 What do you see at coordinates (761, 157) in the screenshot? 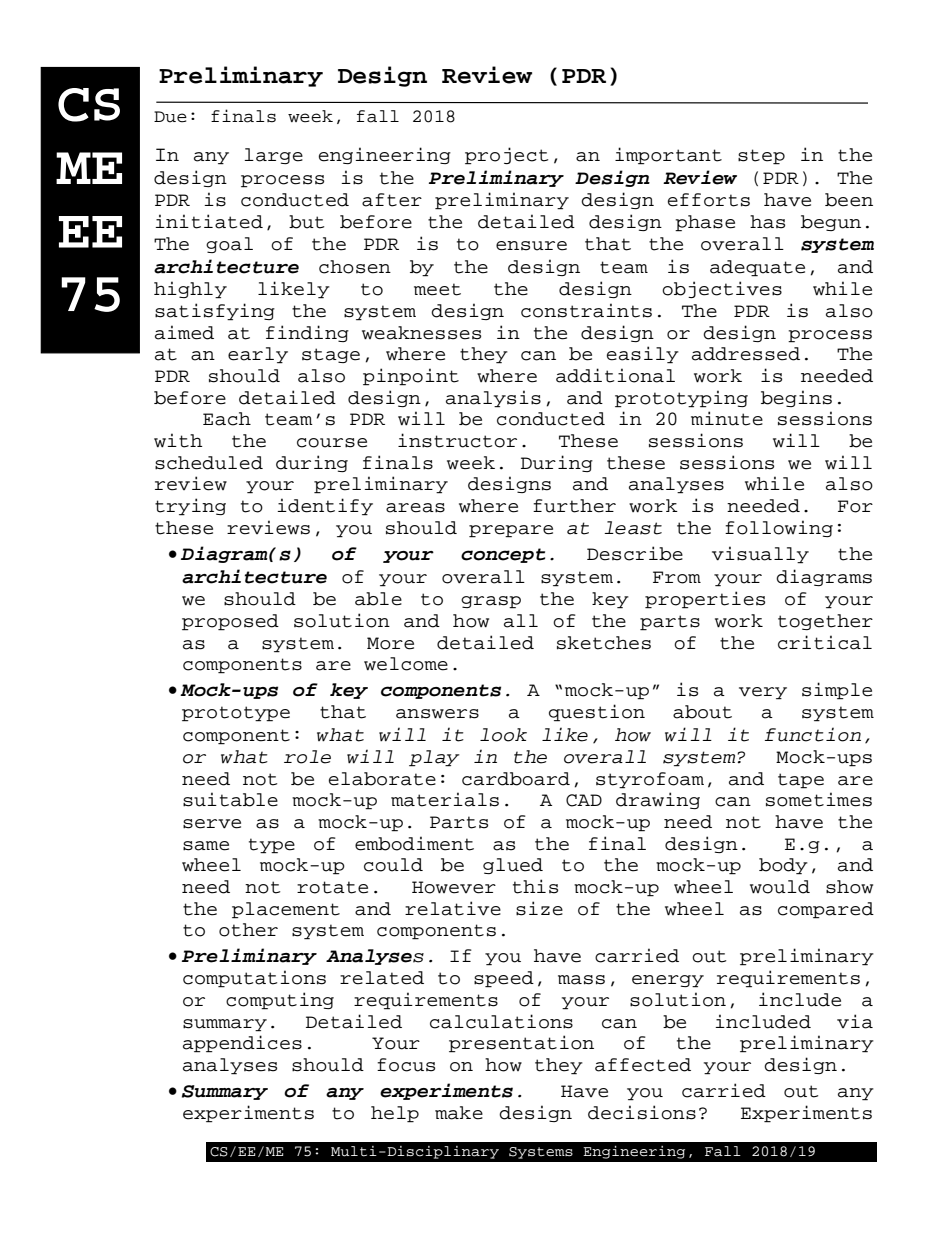
I see `step` at bounding box center [761, 157].
